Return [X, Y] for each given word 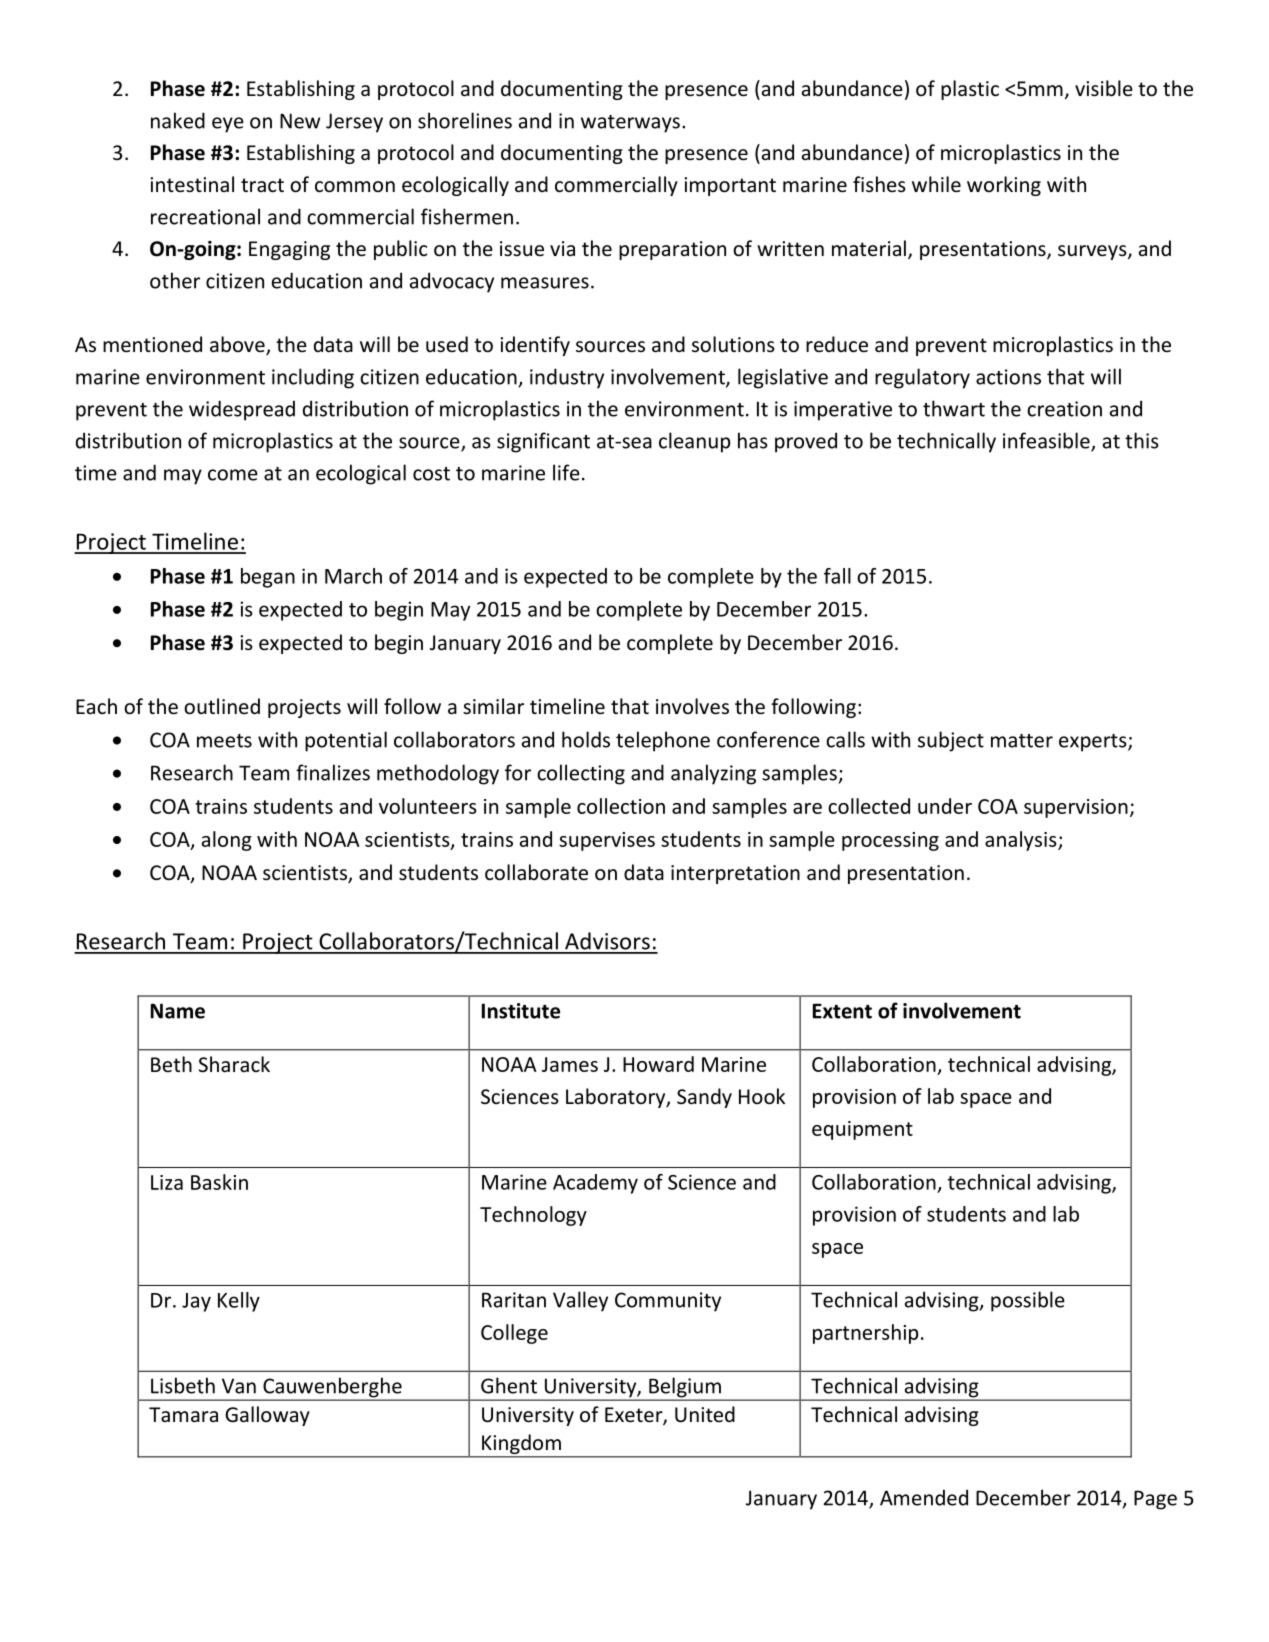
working [1004, 186]
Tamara [183, 1414]
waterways [630, 124]
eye [228, 125]
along [227, 841]
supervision [1076, 808]
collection [621, 806]
